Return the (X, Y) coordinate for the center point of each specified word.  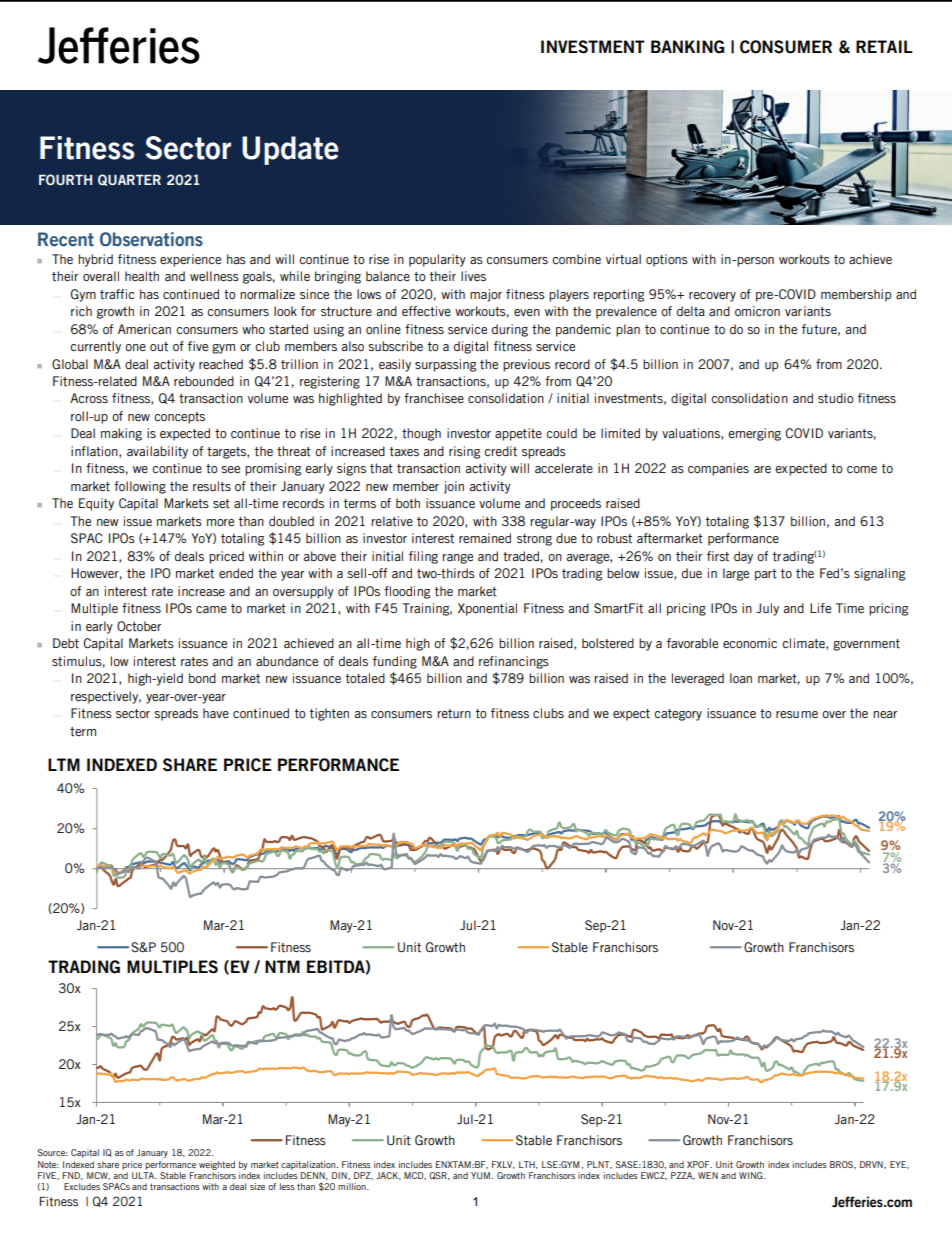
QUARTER (129, 180)
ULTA (144, 1175)
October (139, 626)
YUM (480, 1175)
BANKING (687, 47)
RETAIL (884, 46)
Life (820, 608)
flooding (407, 592)
